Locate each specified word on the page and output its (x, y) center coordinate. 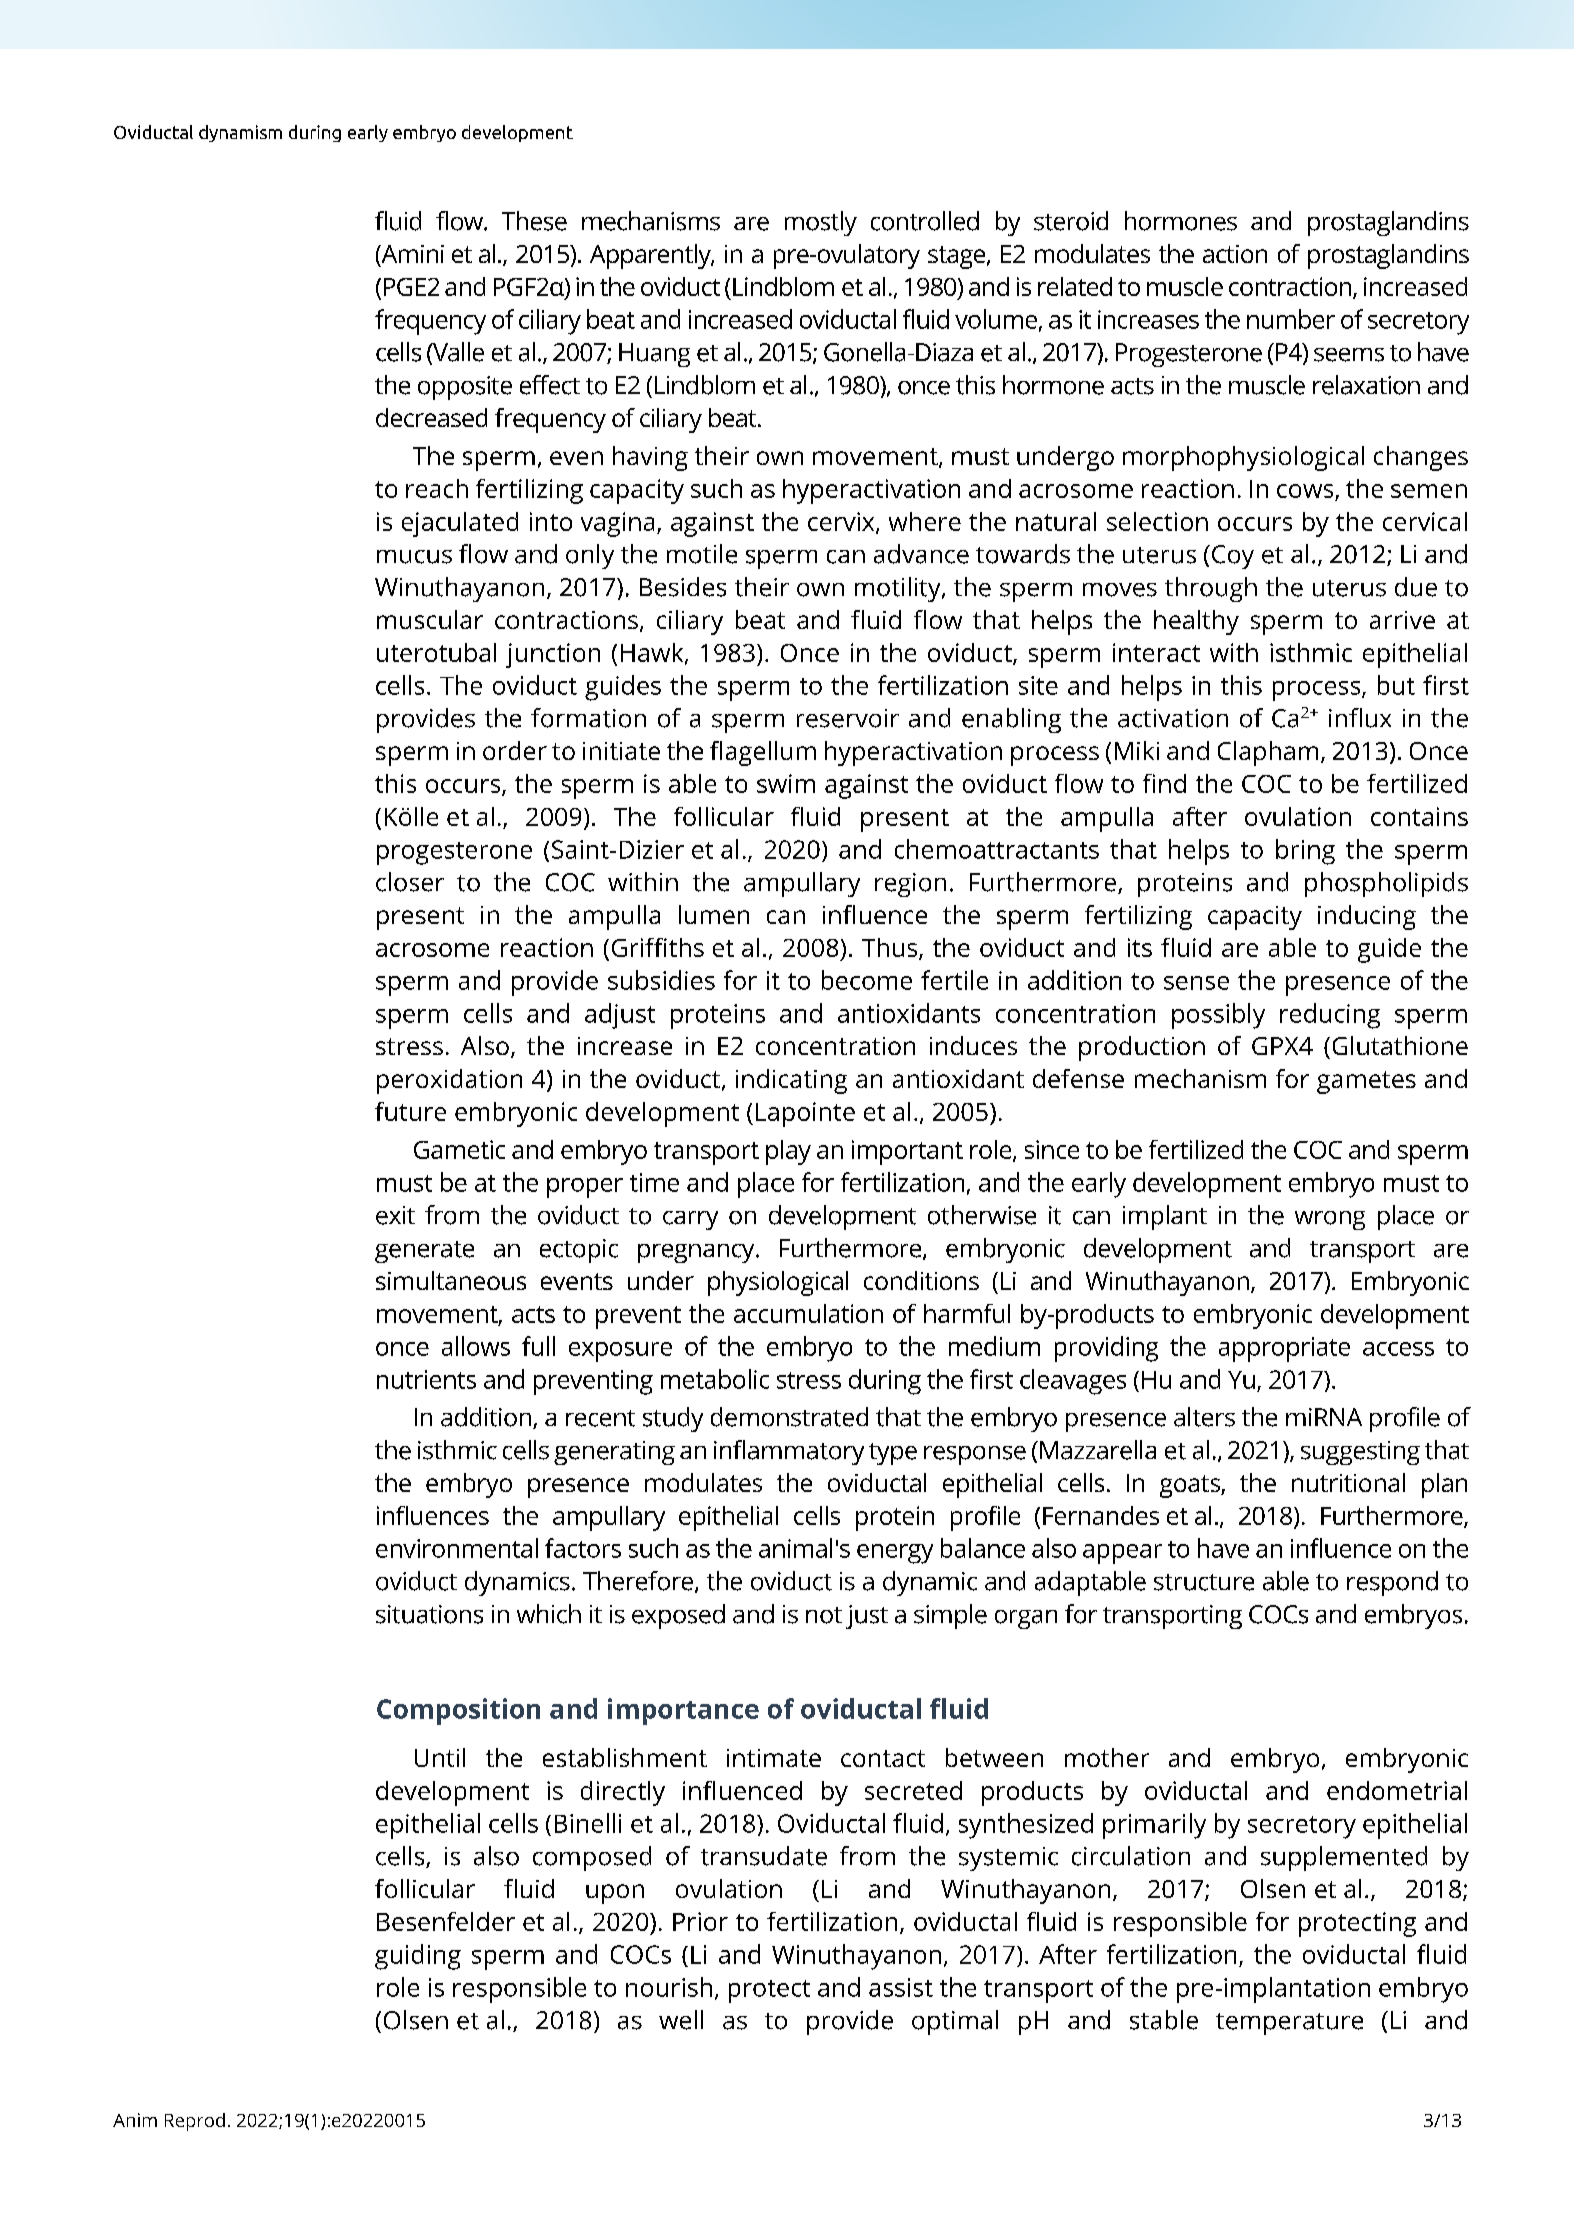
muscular (430, 619)
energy (895, 1554)
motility (899, 589)
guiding (418, 1957)
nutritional (1348, 1482)
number (1291, 319)
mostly (821, 223)
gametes (1366, 1082)
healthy (1196, 622)
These (534, 221)
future (410, 1111)
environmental (457, 1548)
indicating (791, 1081)
